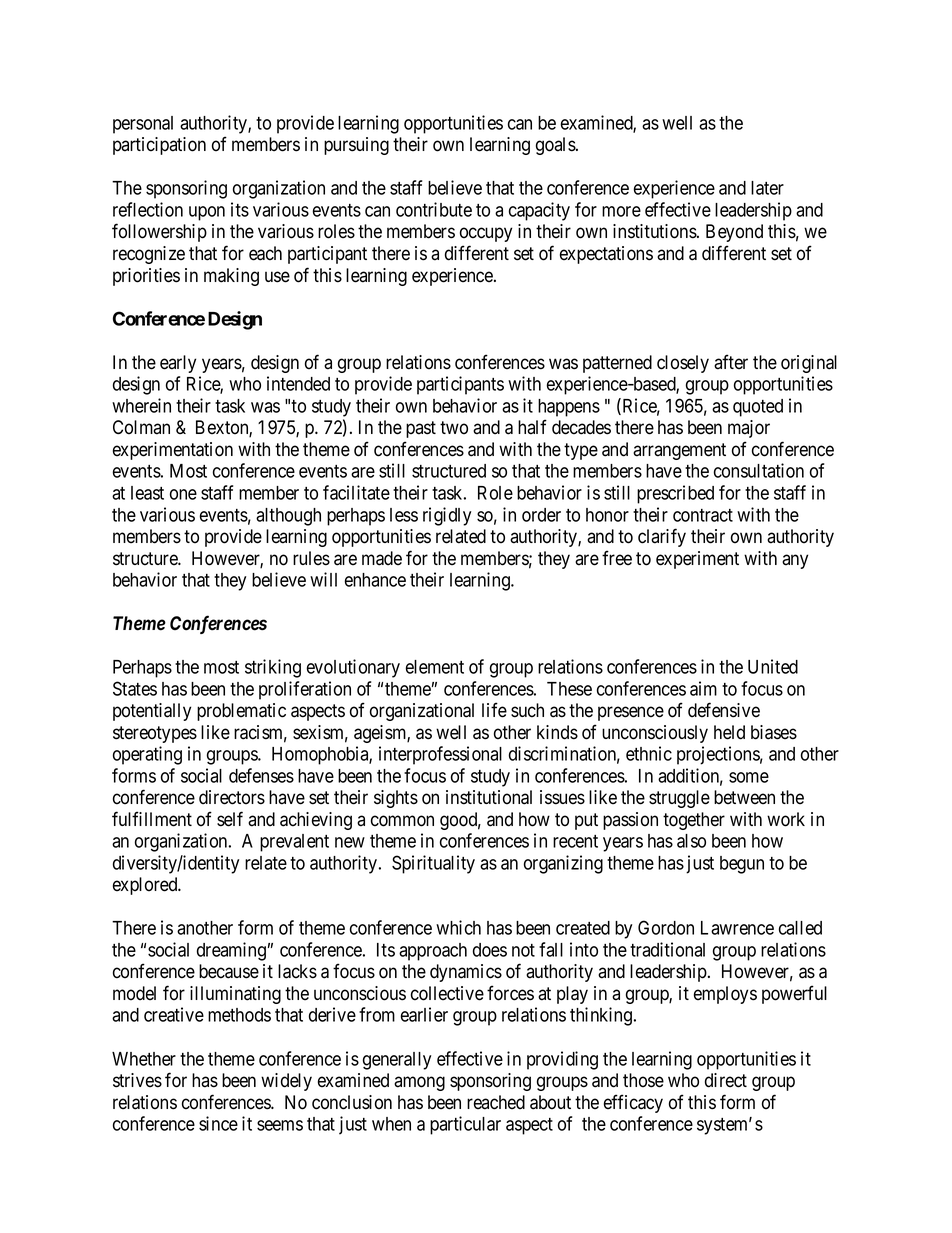  I want to click on one, so click(183, 494).
